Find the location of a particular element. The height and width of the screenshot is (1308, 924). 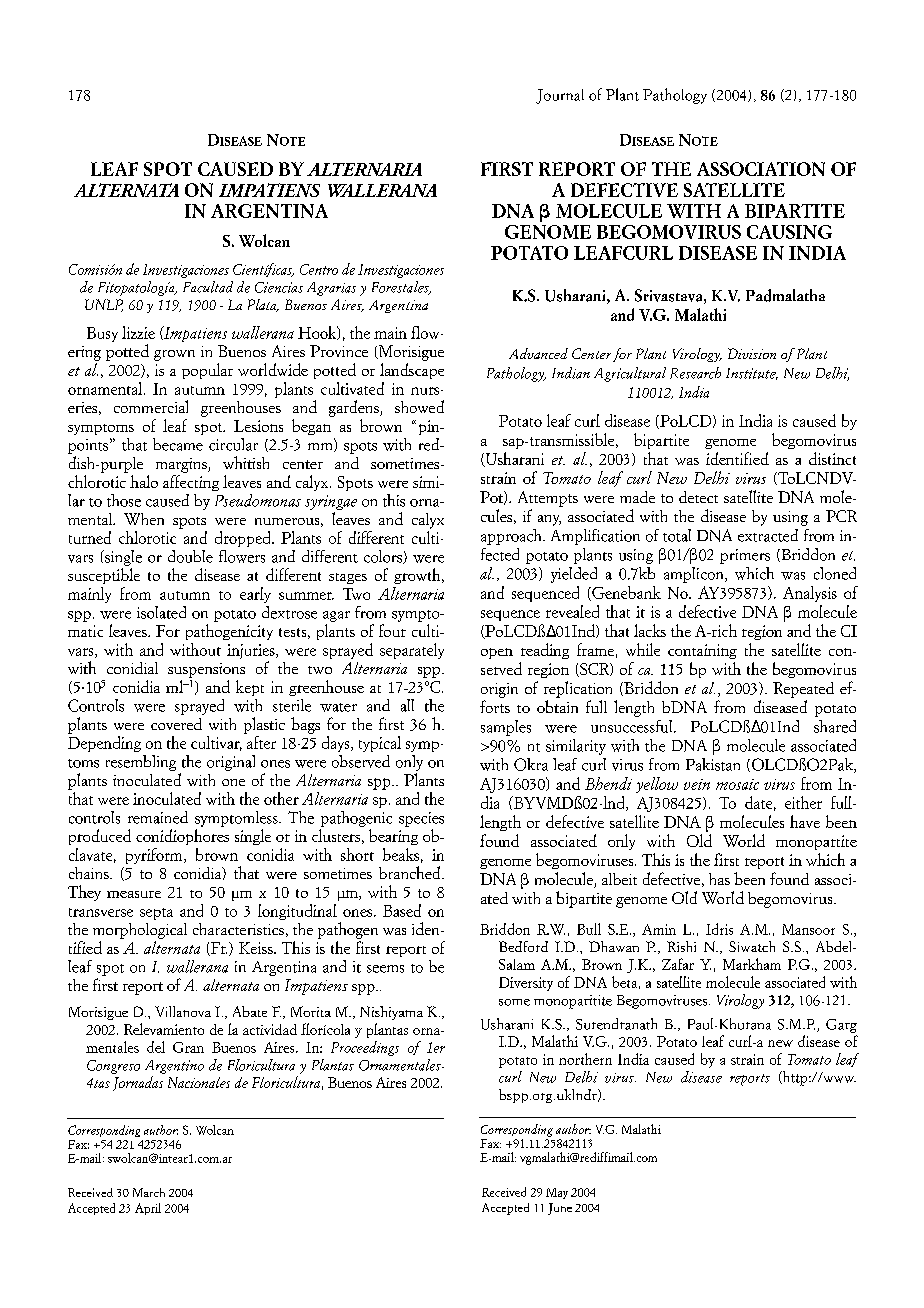

suspensions is located at coordinates (206, 670).
